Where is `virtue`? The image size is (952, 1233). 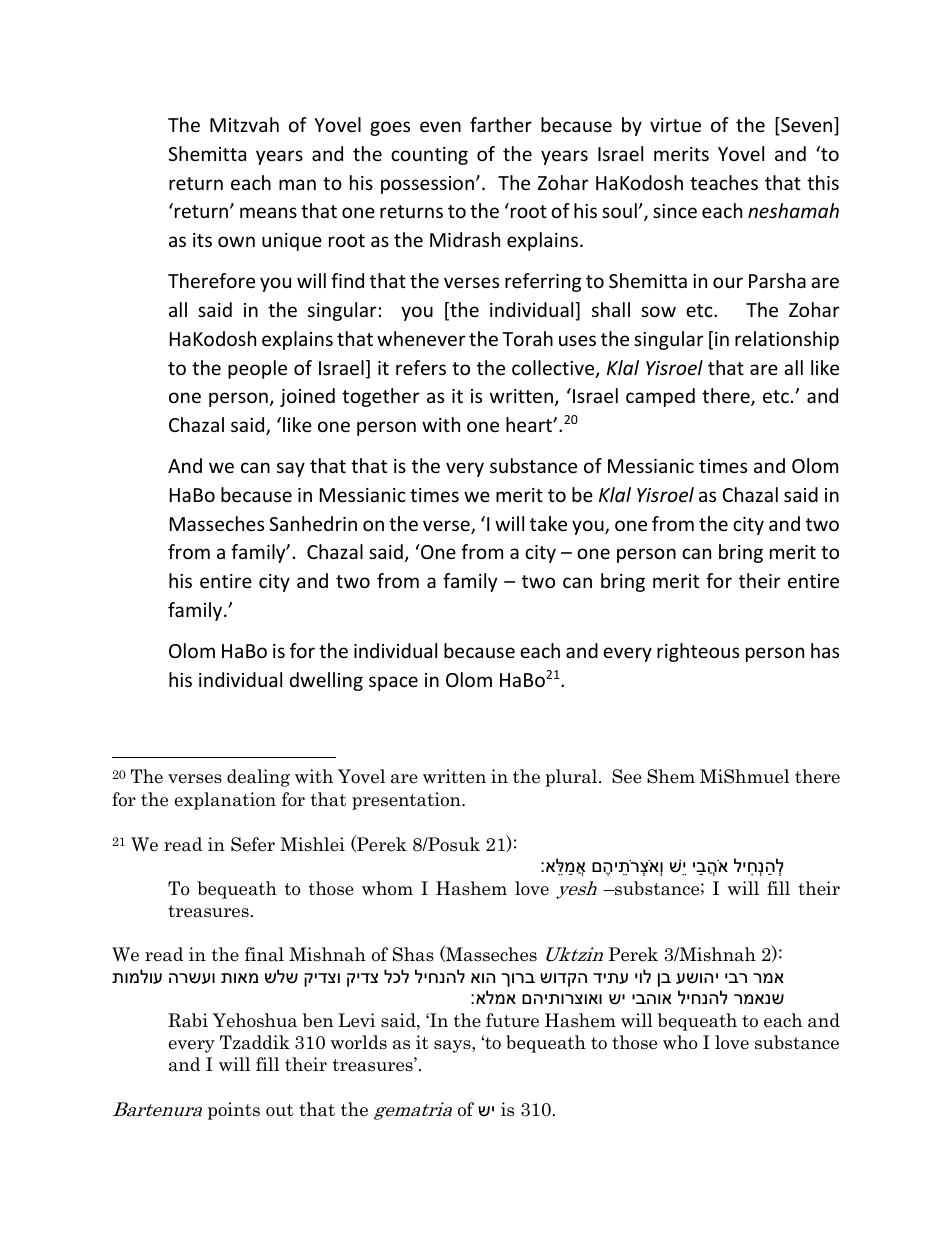 virtue is located at coordinates (675, 125).
